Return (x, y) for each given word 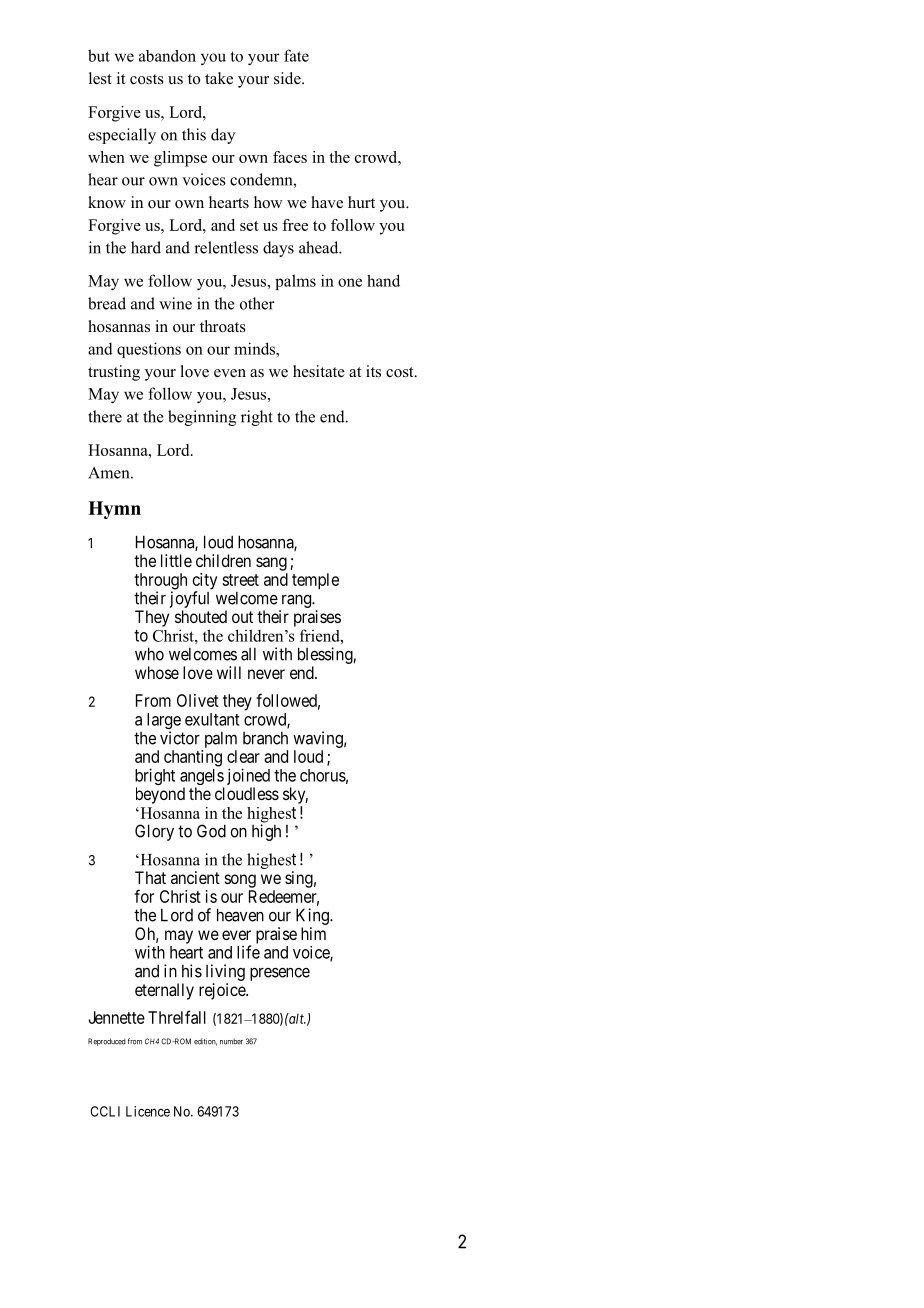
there (105, 416)
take (219, 78)
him (313, 933)
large (164, 722)
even (230, 373)
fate (296, 55)
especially (122, 136)
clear (243, 756)
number (231, 1042)
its (373, 371)
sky (295, 795)
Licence (148, 1111)
